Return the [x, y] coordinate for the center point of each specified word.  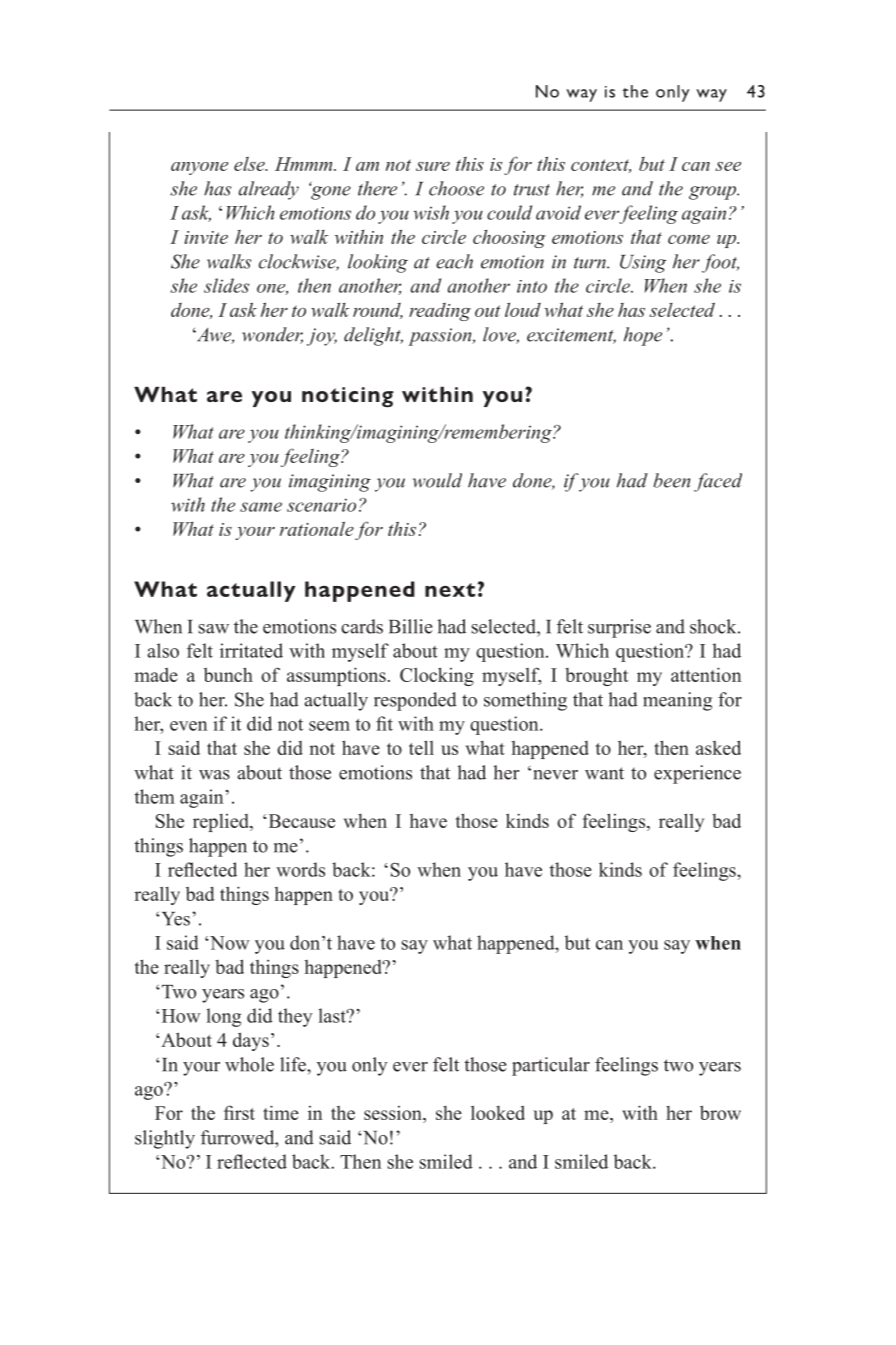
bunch [228, 674]
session [394, 1114]
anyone [199, 168]
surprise [619, 628]
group [713, 193]
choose [456, 188]
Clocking [437, 676]
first [239, 1112]
